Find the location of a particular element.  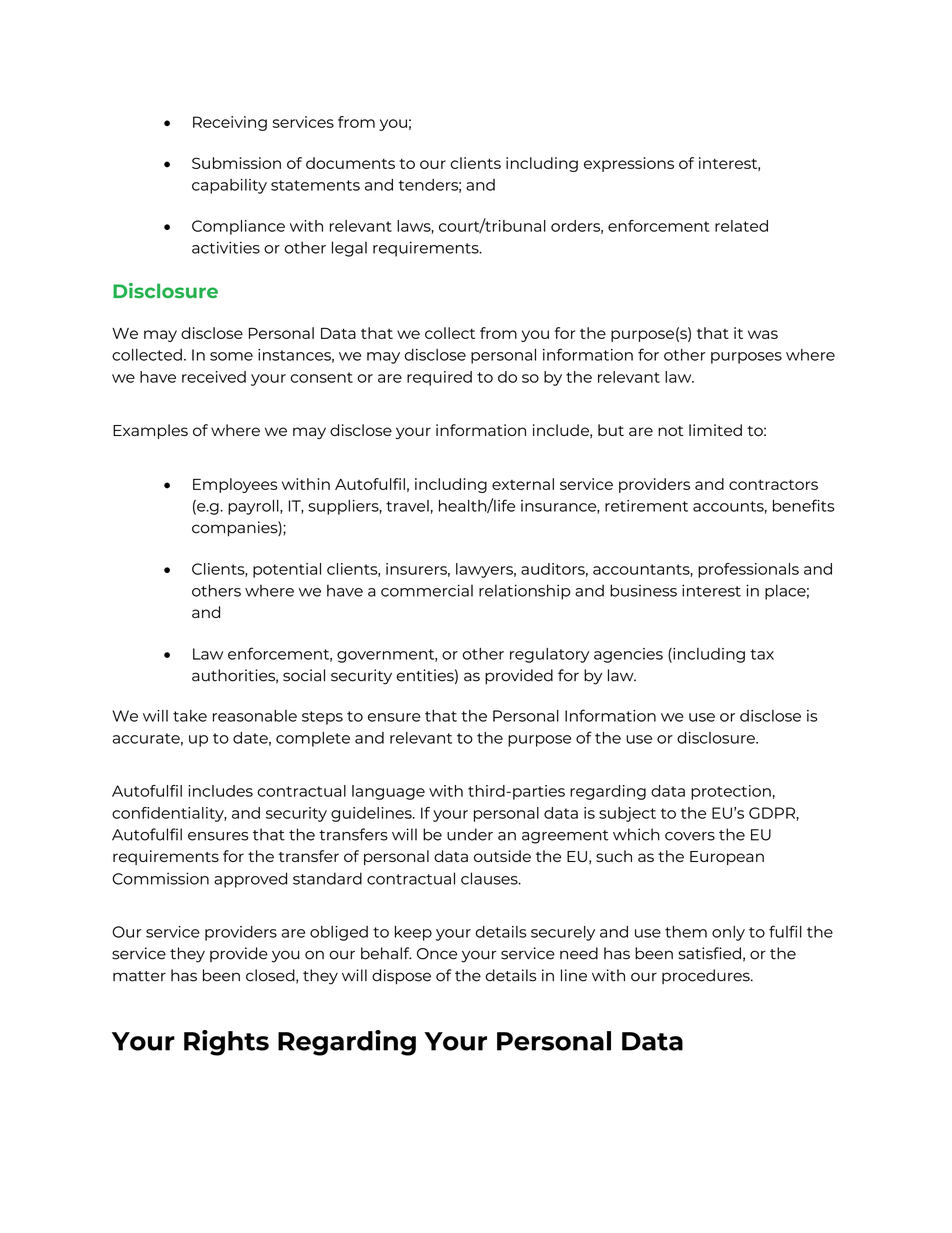

protection is located at coordinates (731, 792).
